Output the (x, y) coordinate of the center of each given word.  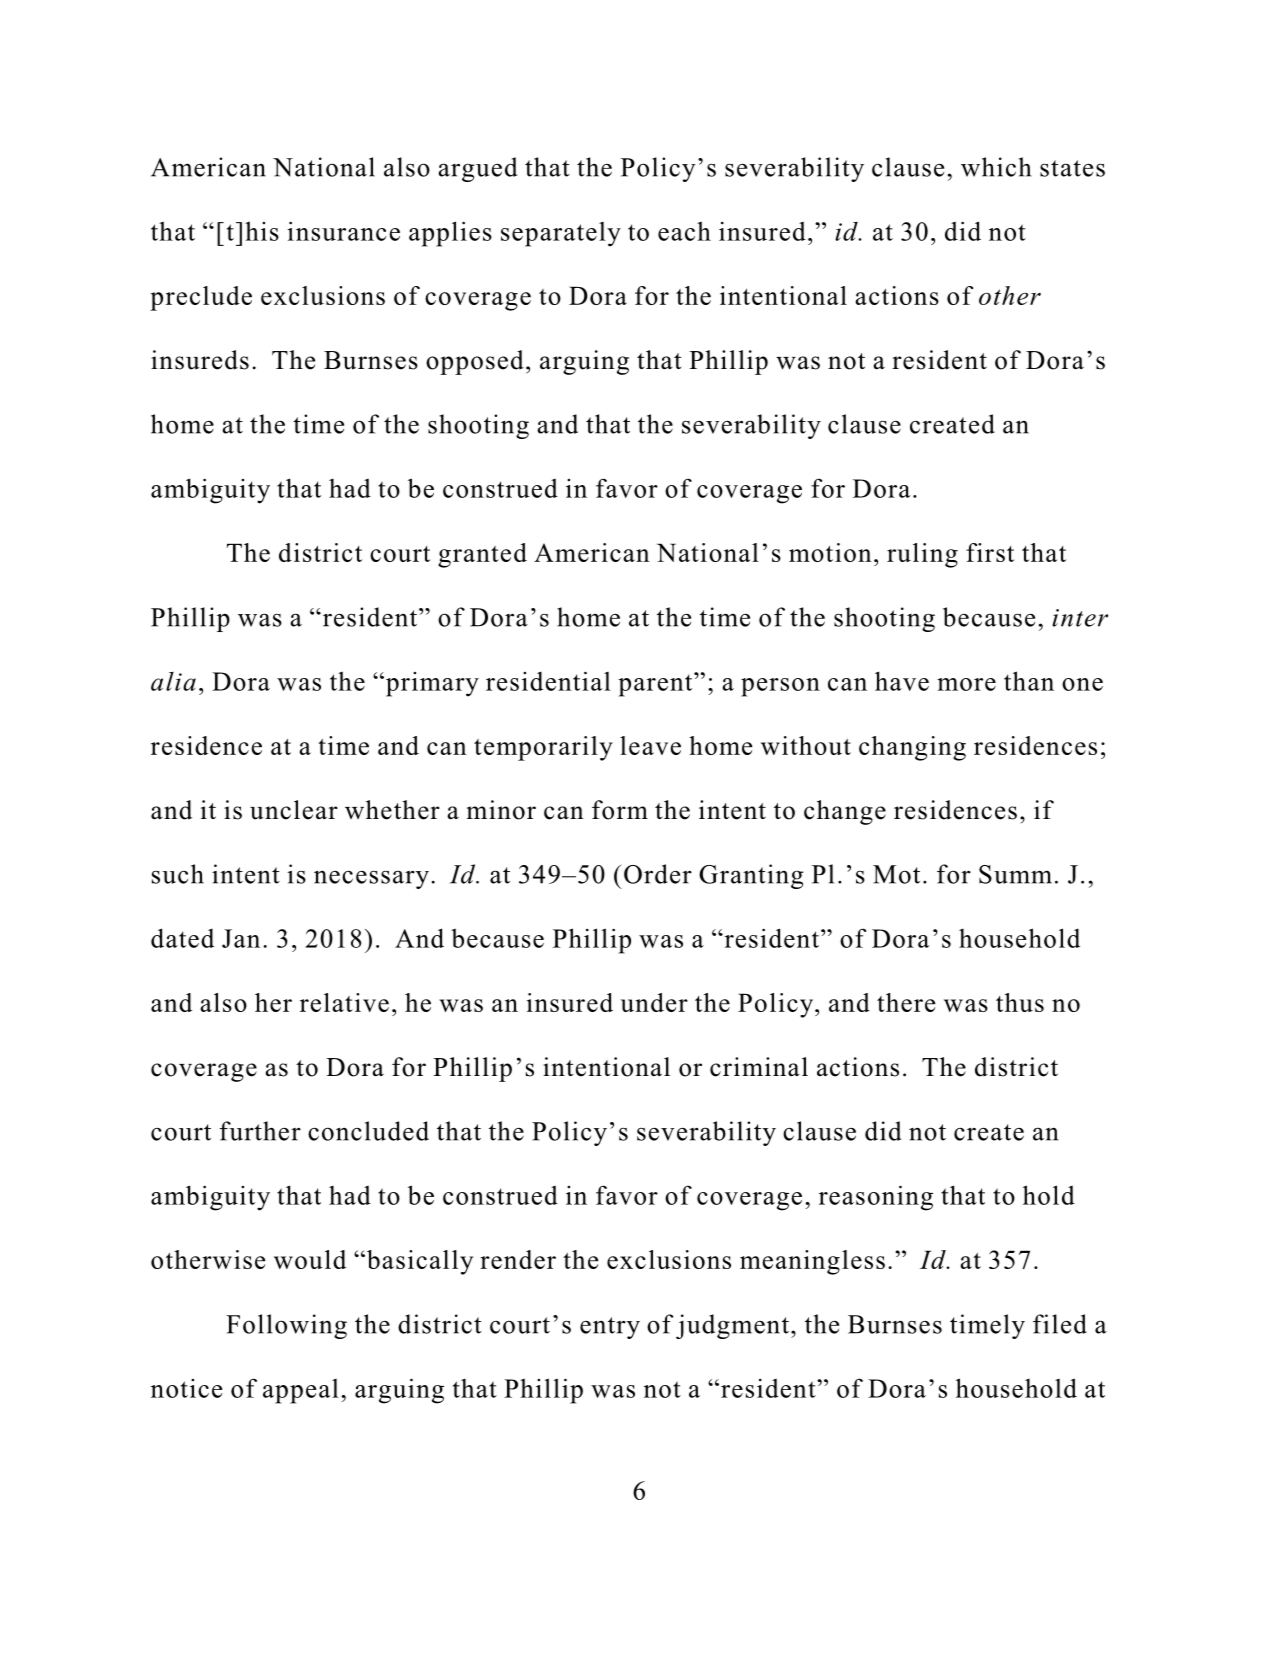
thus (1020, 1002)
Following (286, 1326)
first (990, 552)
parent (656, 685)
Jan (241, 938)
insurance (343, 231)
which (996, 167)
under (654, 1002)
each (684, 231)
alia (173, 681)
